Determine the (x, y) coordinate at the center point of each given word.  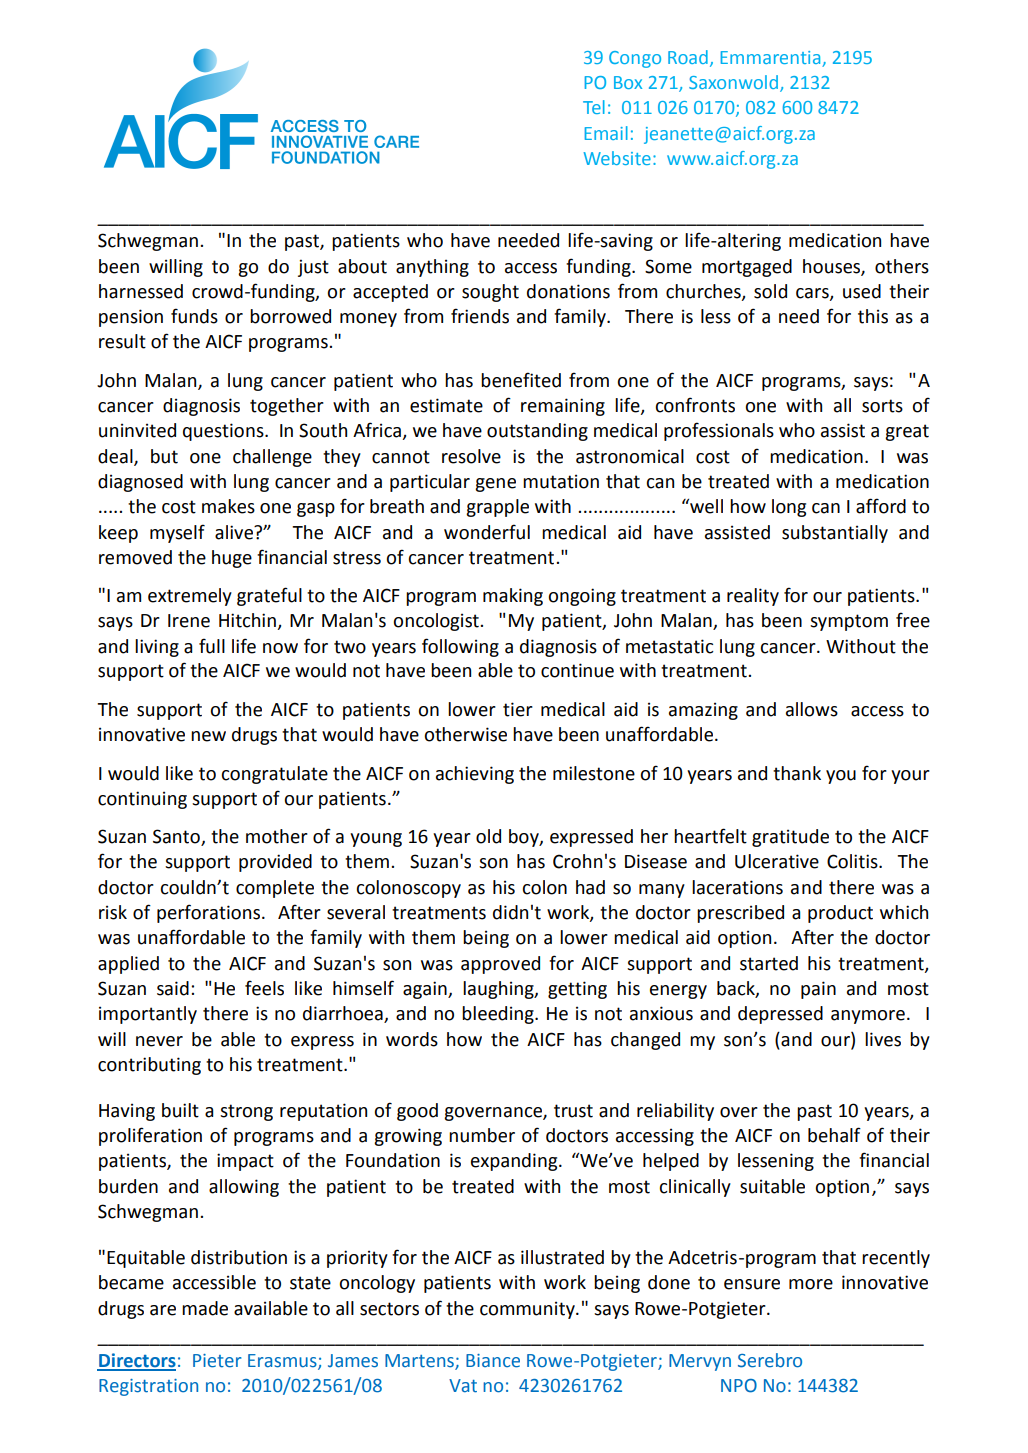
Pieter (217, 1361)
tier (518, 709)
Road (688, 57)
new (208, 736)
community (528, 1310)
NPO (739, 1386)
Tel (594, 107)
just (313, 268)
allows (812, 709)
